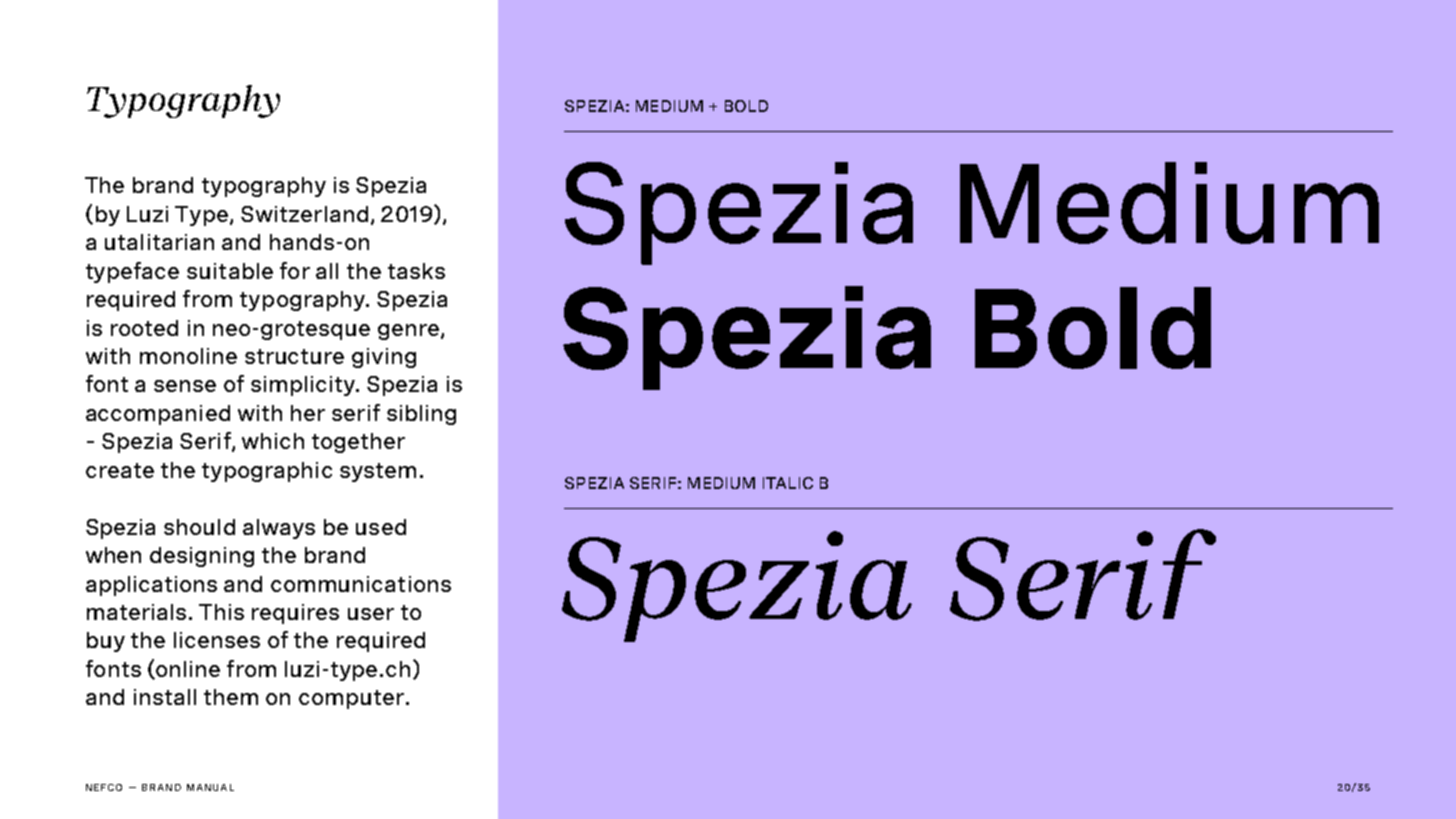 The image size is (1456, 819). What do you see at coordinates (210, 787) in the screenshot?
I see `MANUAL` at bounding box center [210, 787].
